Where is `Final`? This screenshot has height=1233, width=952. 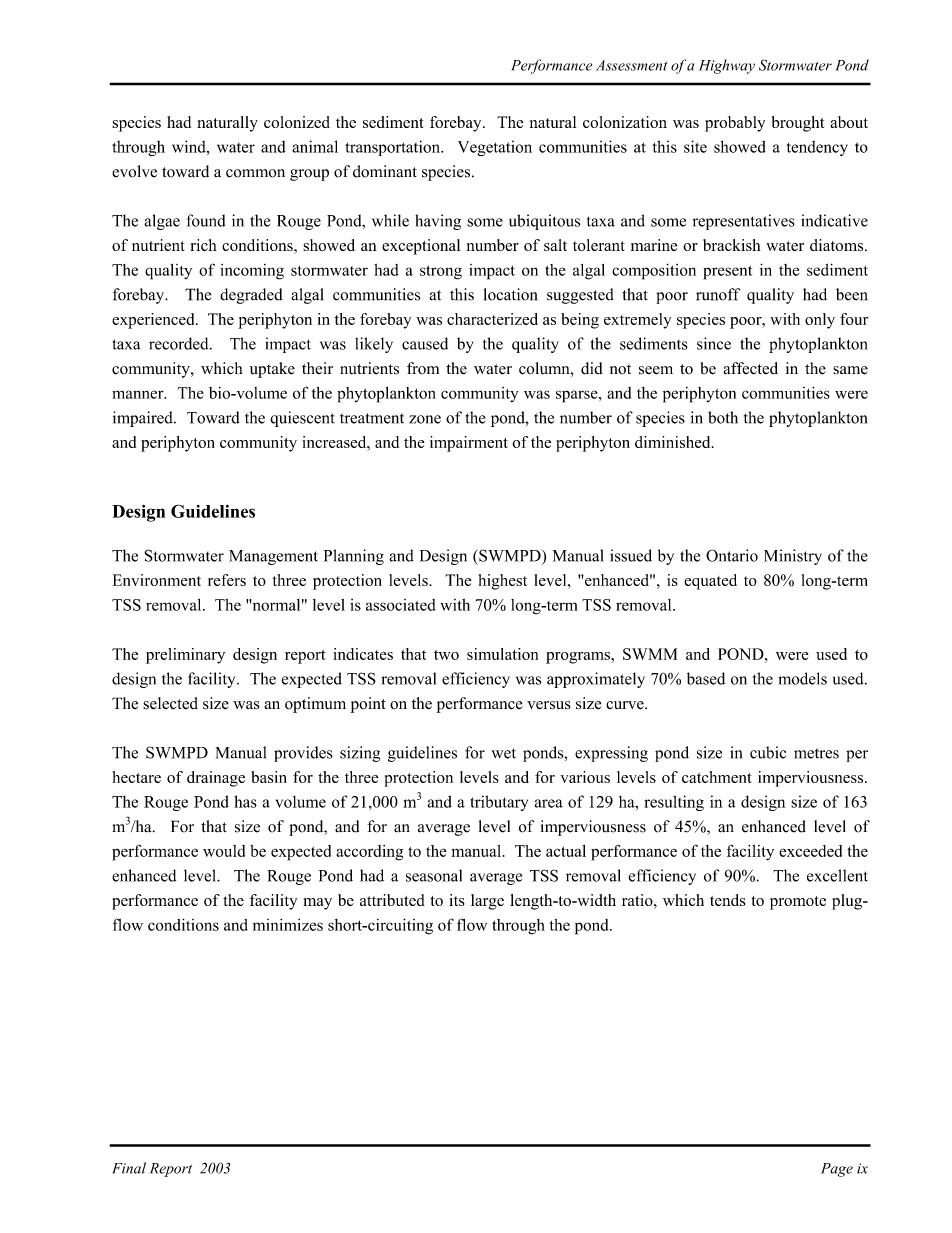
Final is located at coordinates (129, 1168).
